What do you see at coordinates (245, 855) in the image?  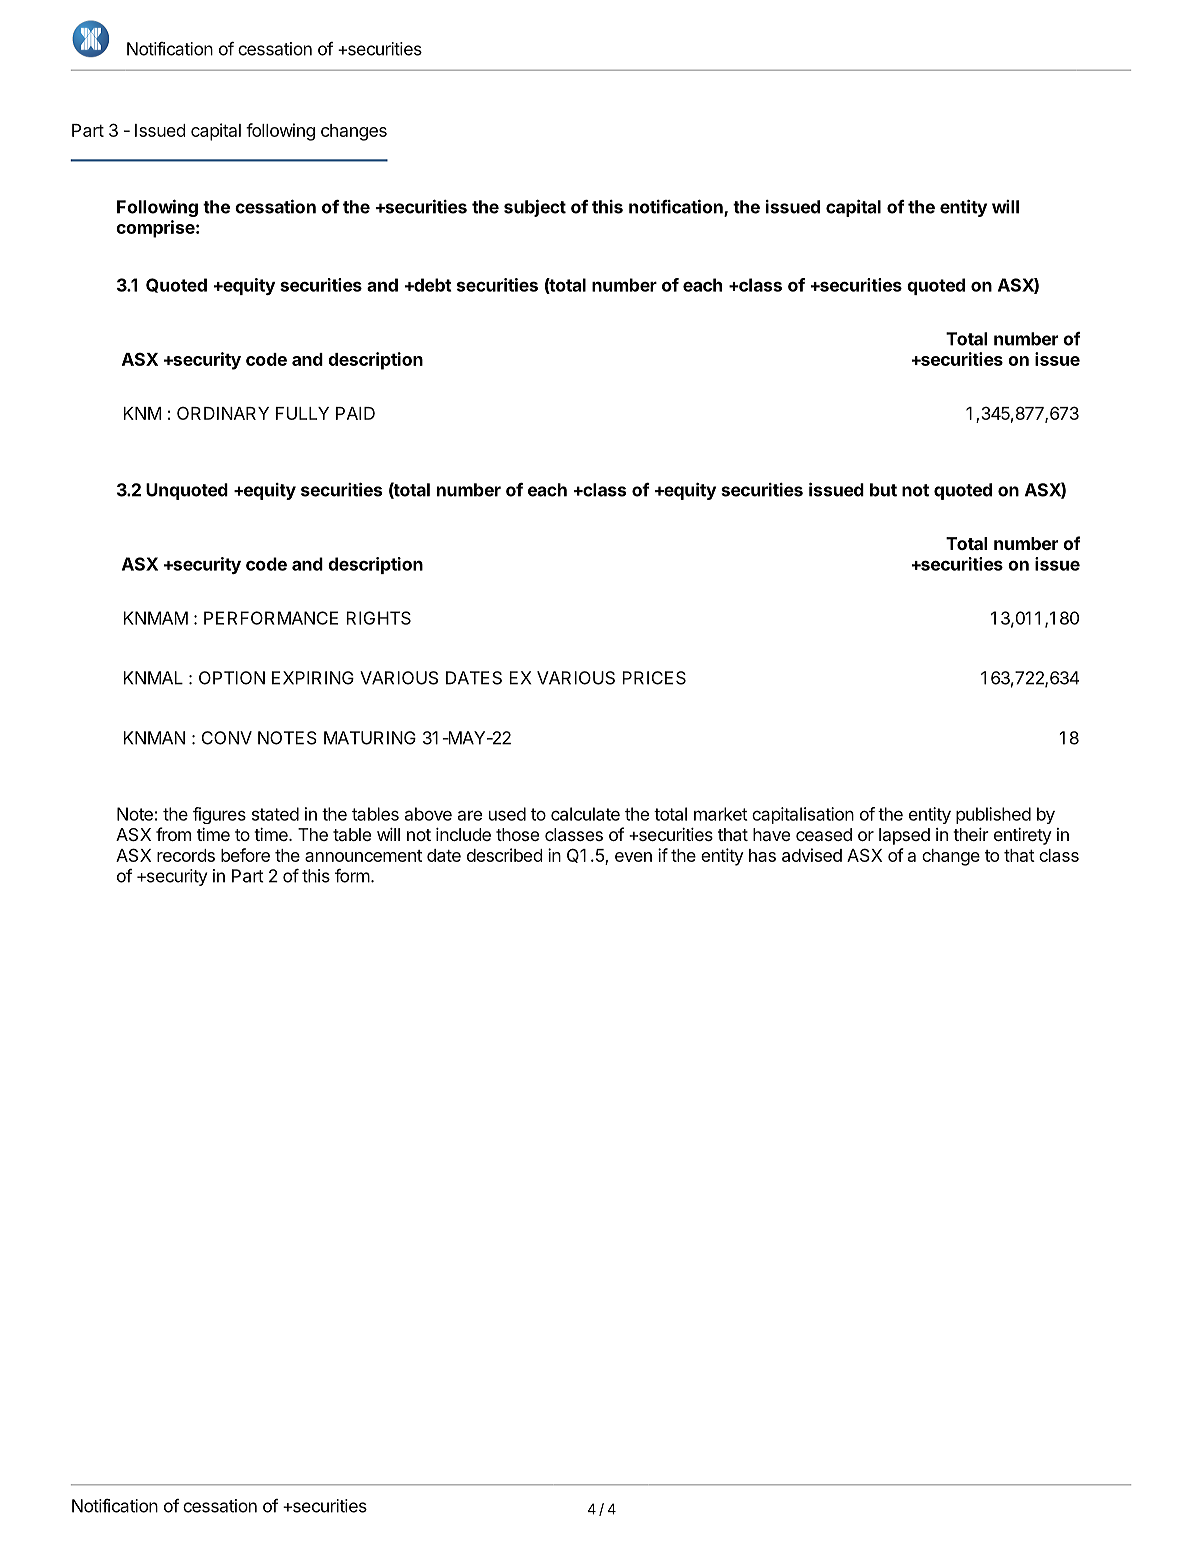 I see `before` at bounding box center [245, 855].
